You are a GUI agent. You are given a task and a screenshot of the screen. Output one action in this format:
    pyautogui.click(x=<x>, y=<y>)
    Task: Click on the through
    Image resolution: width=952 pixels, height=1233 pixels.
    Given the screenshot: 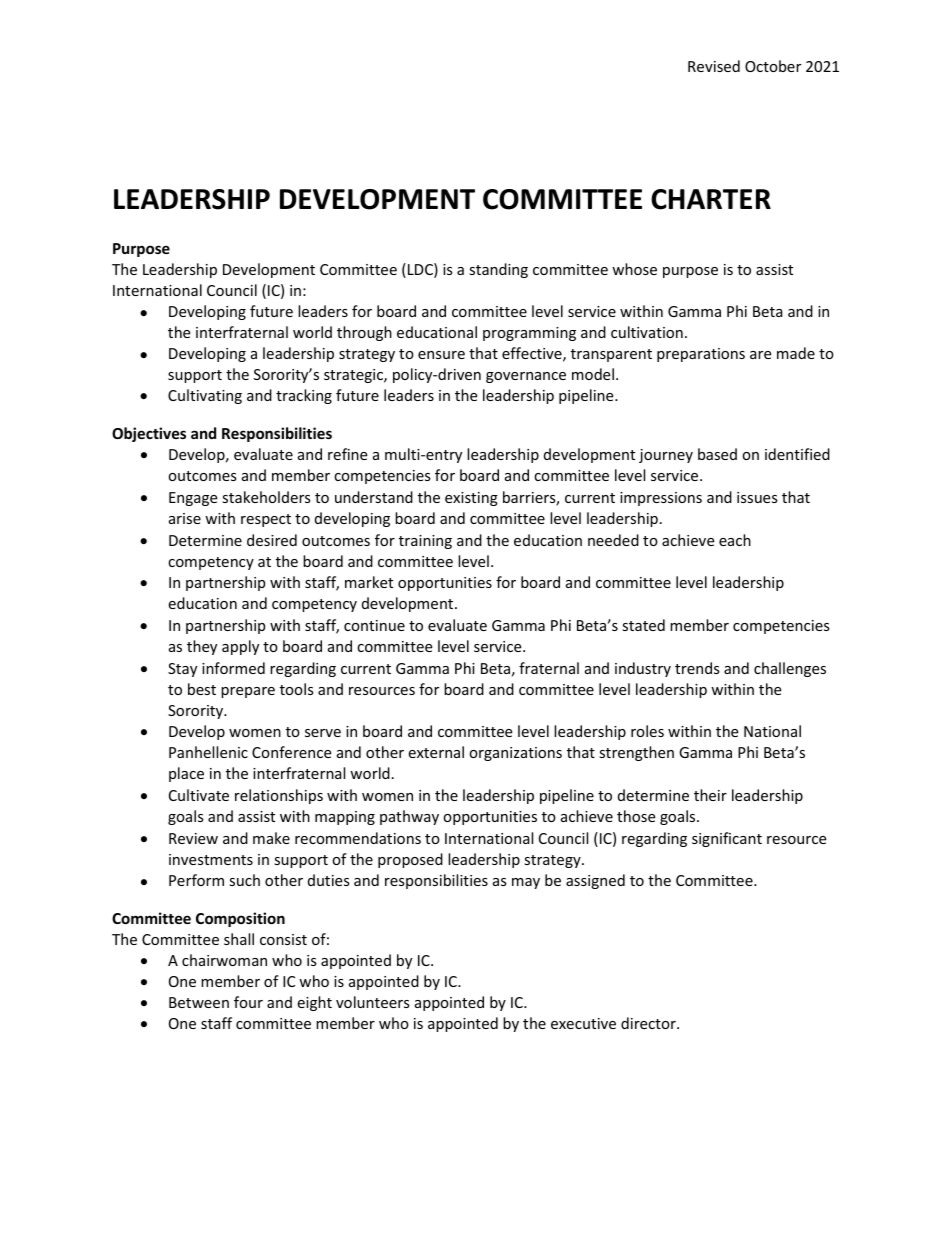 What is the action you would take?
    pyautogui.click(x=364, y=333)
